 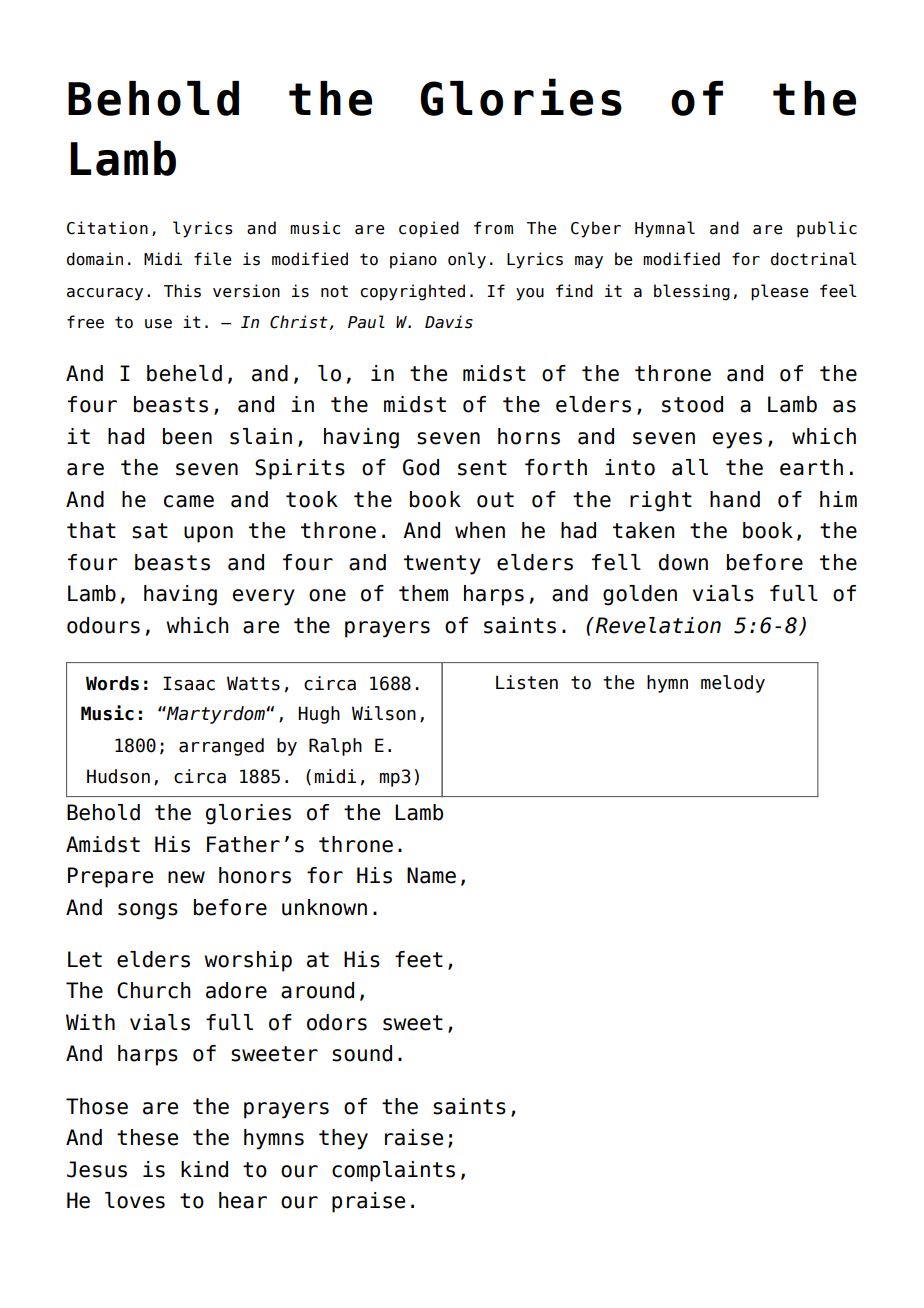 What do you see at coordinates (343, 1139) in the screenshot?
I see `they` at bounding box center [343, 1139].
